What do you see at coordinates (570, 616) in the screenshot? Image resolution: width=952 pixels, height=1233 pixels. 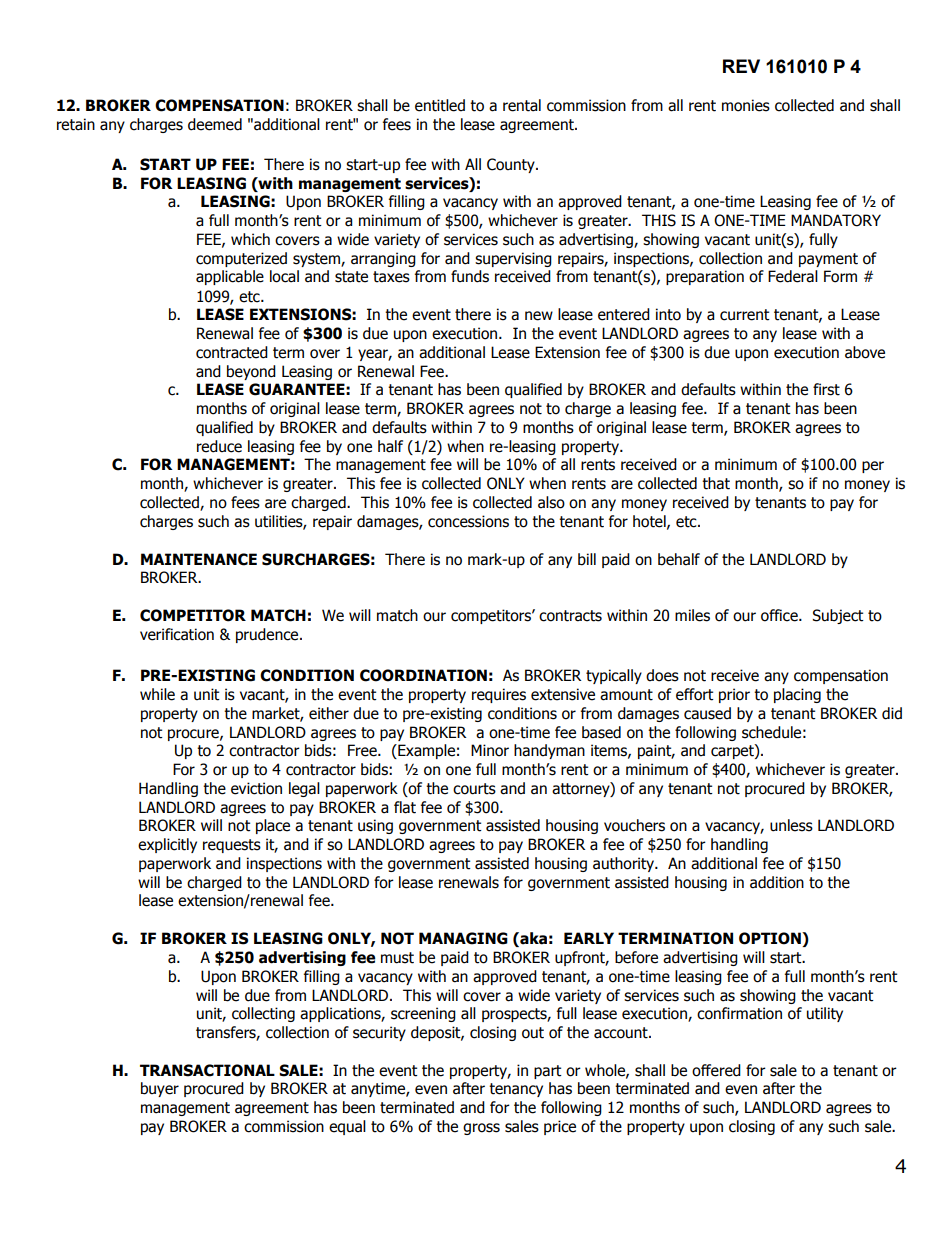 I see `contracts` at bounding box center [570, 616].
